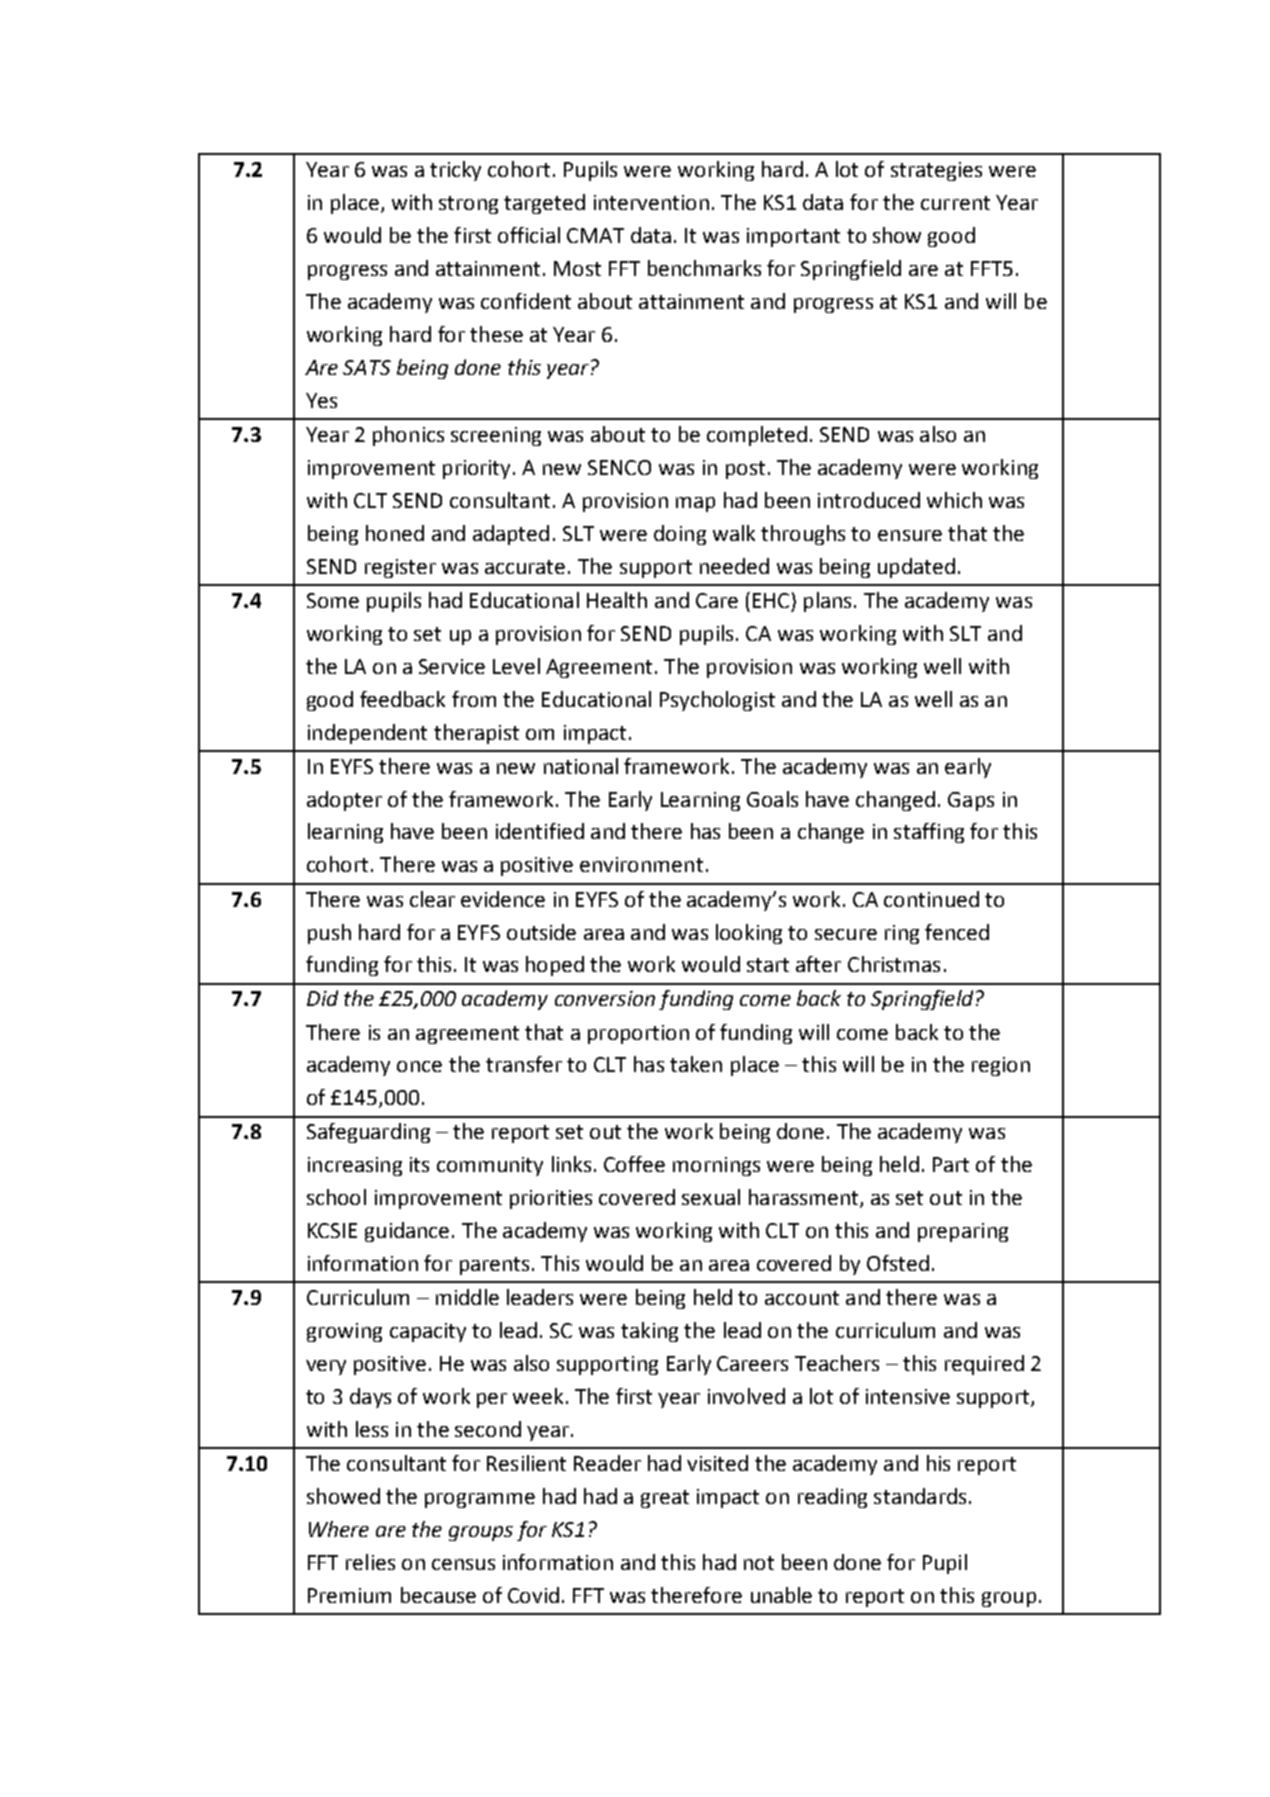  I want to click on standards, so click(920, 1496).
